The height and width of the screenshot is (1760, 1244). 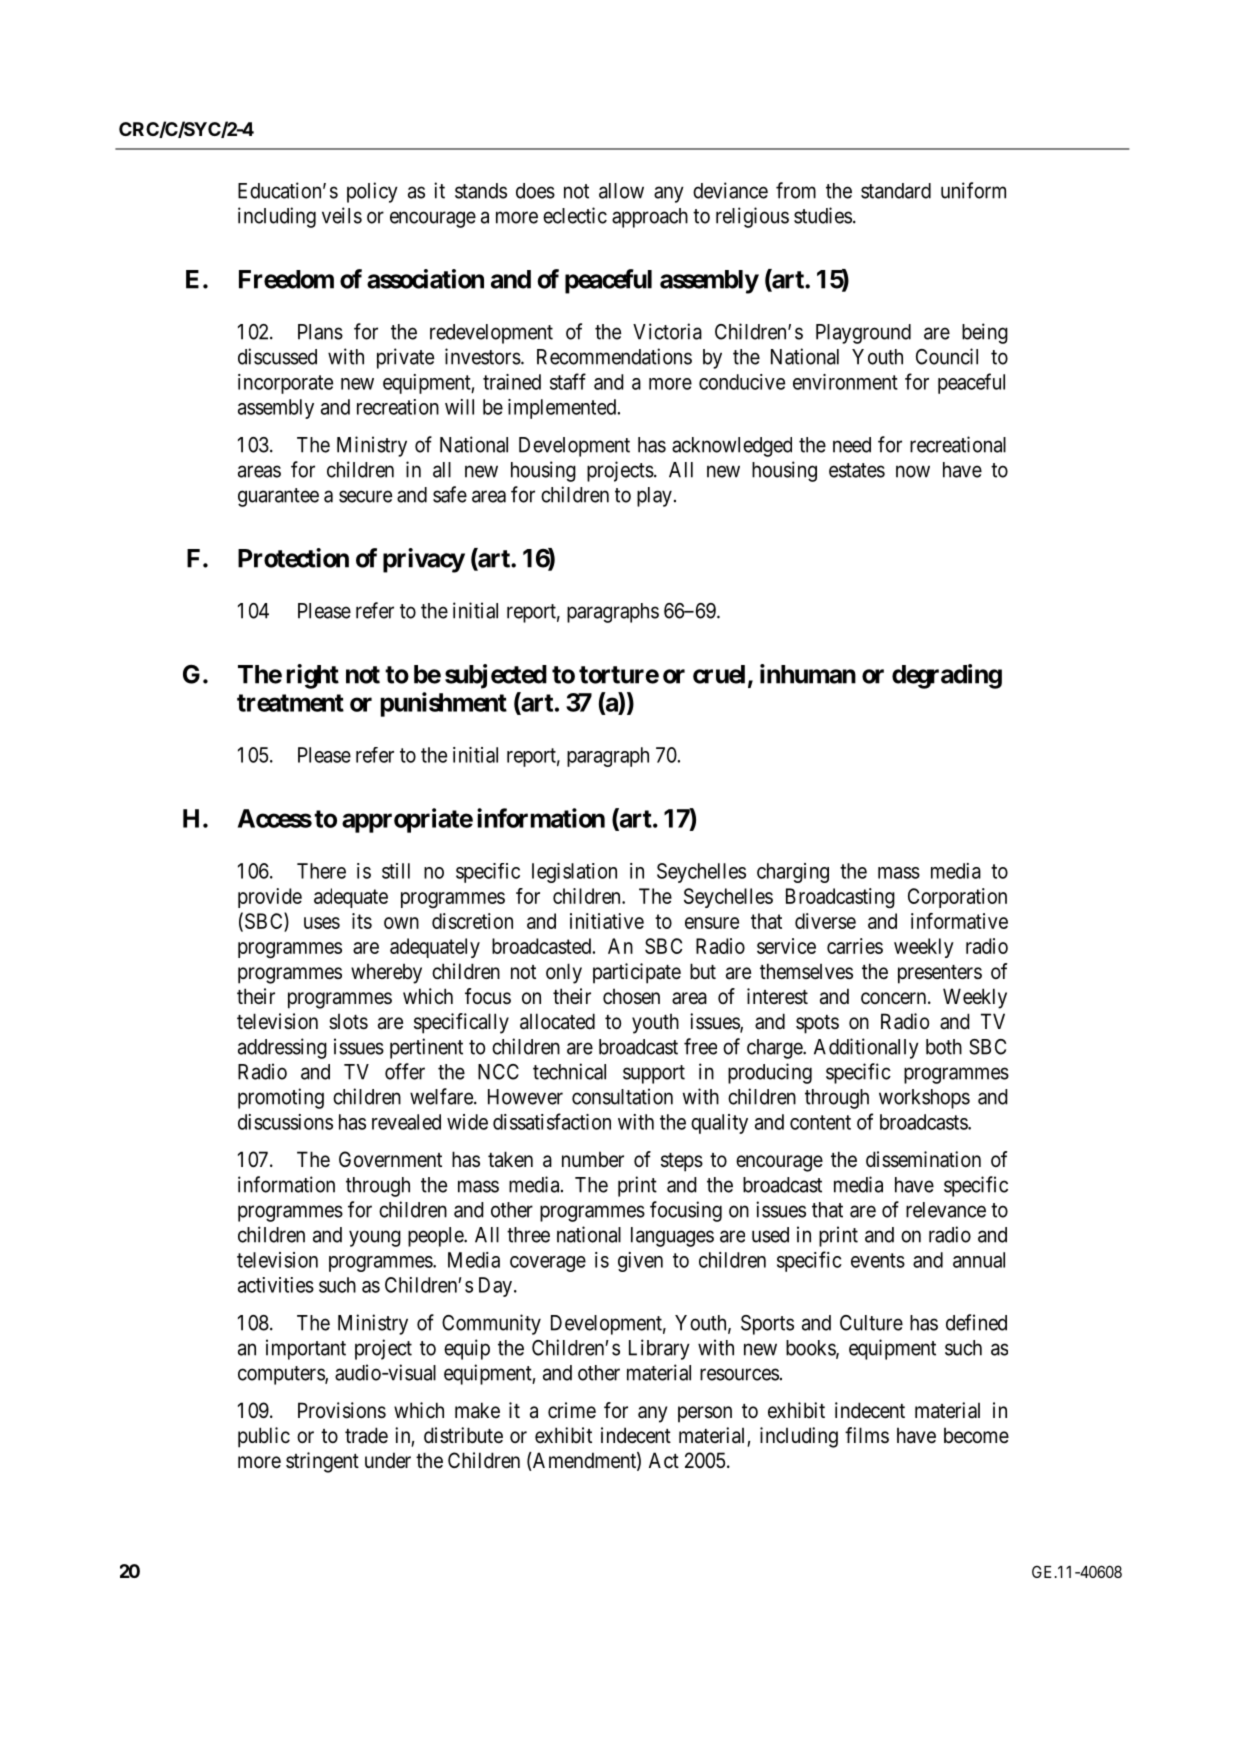 I want to click on estates, so click(x=857, y=470).
